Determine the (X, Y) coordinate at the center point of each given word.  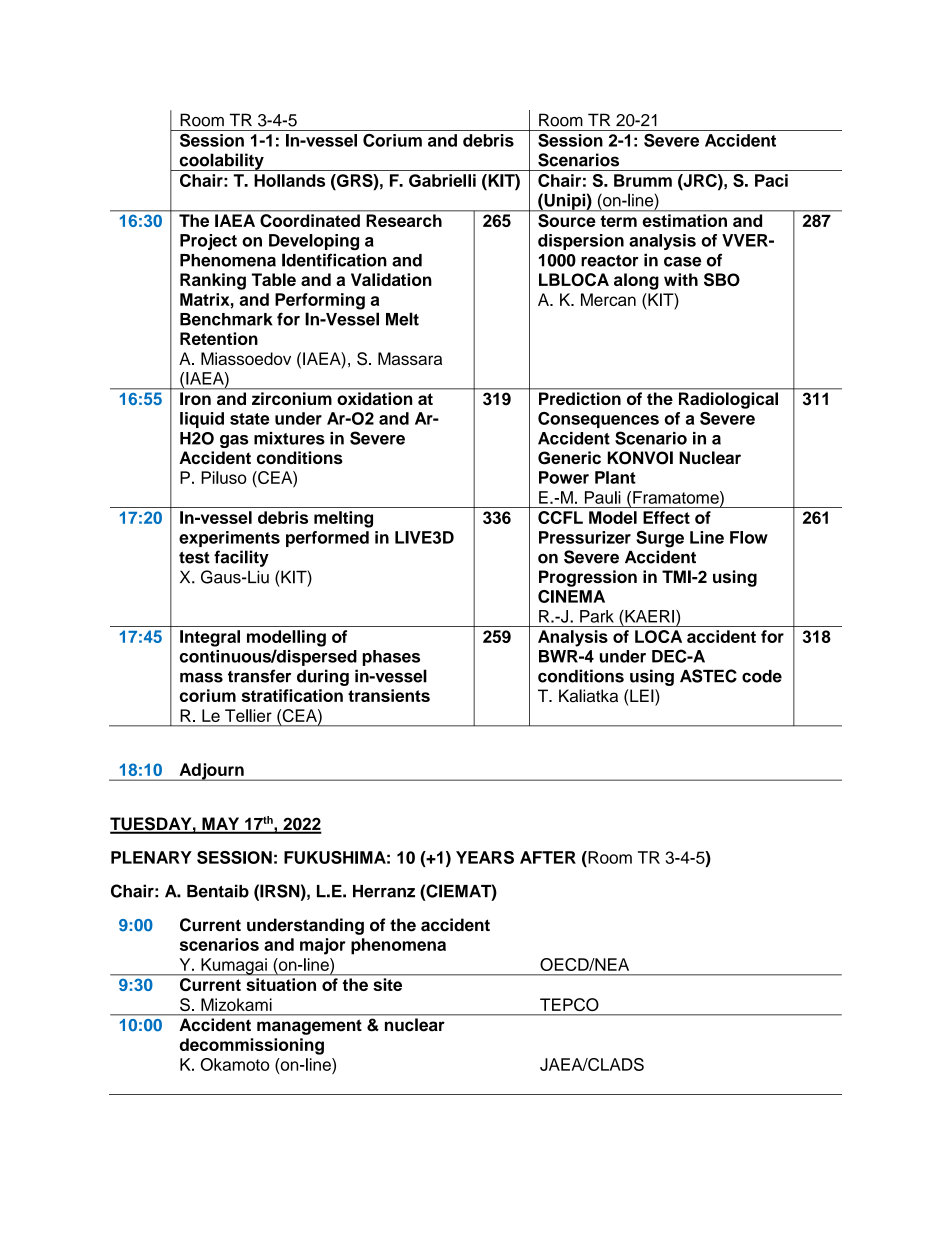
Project (208, 242)
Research (404, 220)
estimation (685, 220)
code (762, 676)
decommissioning (252, 1046)
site (388, 984)
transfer (259, 676)
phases (391, 658)
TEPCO (569, 1004)
